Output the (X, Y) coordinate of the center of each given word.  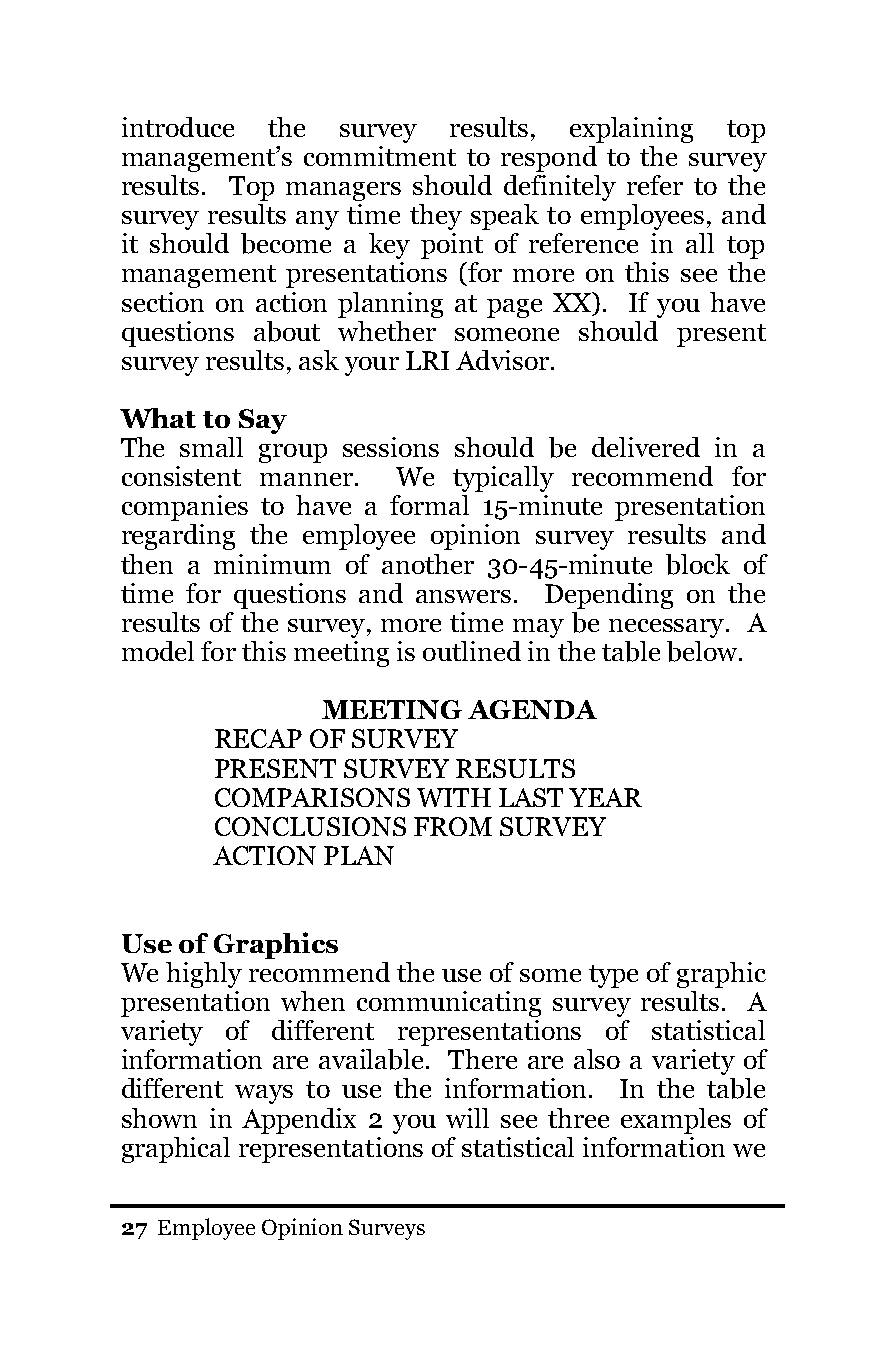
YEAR (605, 797)
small (211, 447)
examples (676, 1121)
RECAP (258, 738)
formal (429, 505)
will (467, 1118)
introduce (178, 127)
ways (264, 1094)
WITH (454, 797)
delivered (646, 447)
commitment (380, 156)
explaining (631, 130)
